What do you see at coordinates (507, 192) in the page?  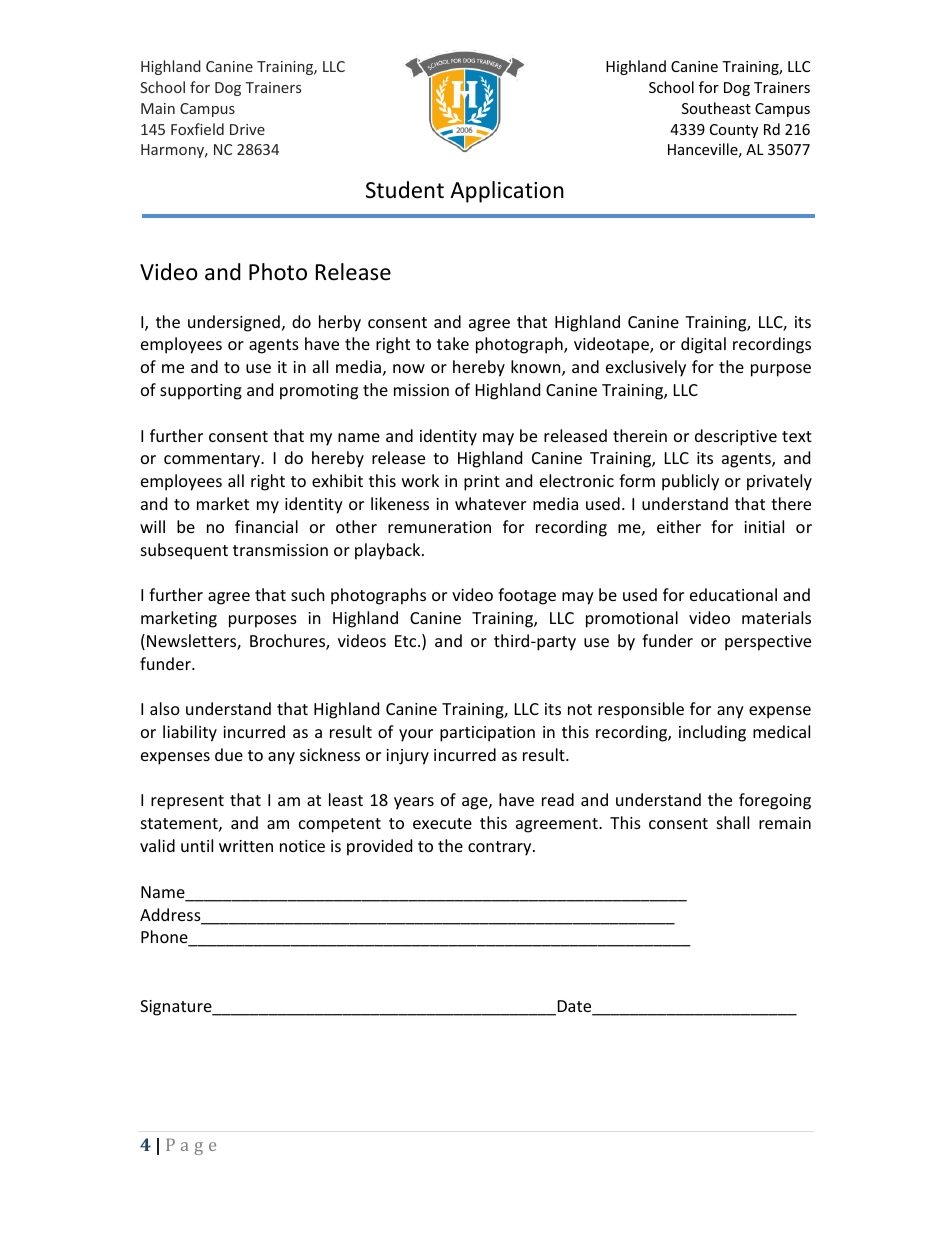 I see `Application` at bounding box center [507, 192].
